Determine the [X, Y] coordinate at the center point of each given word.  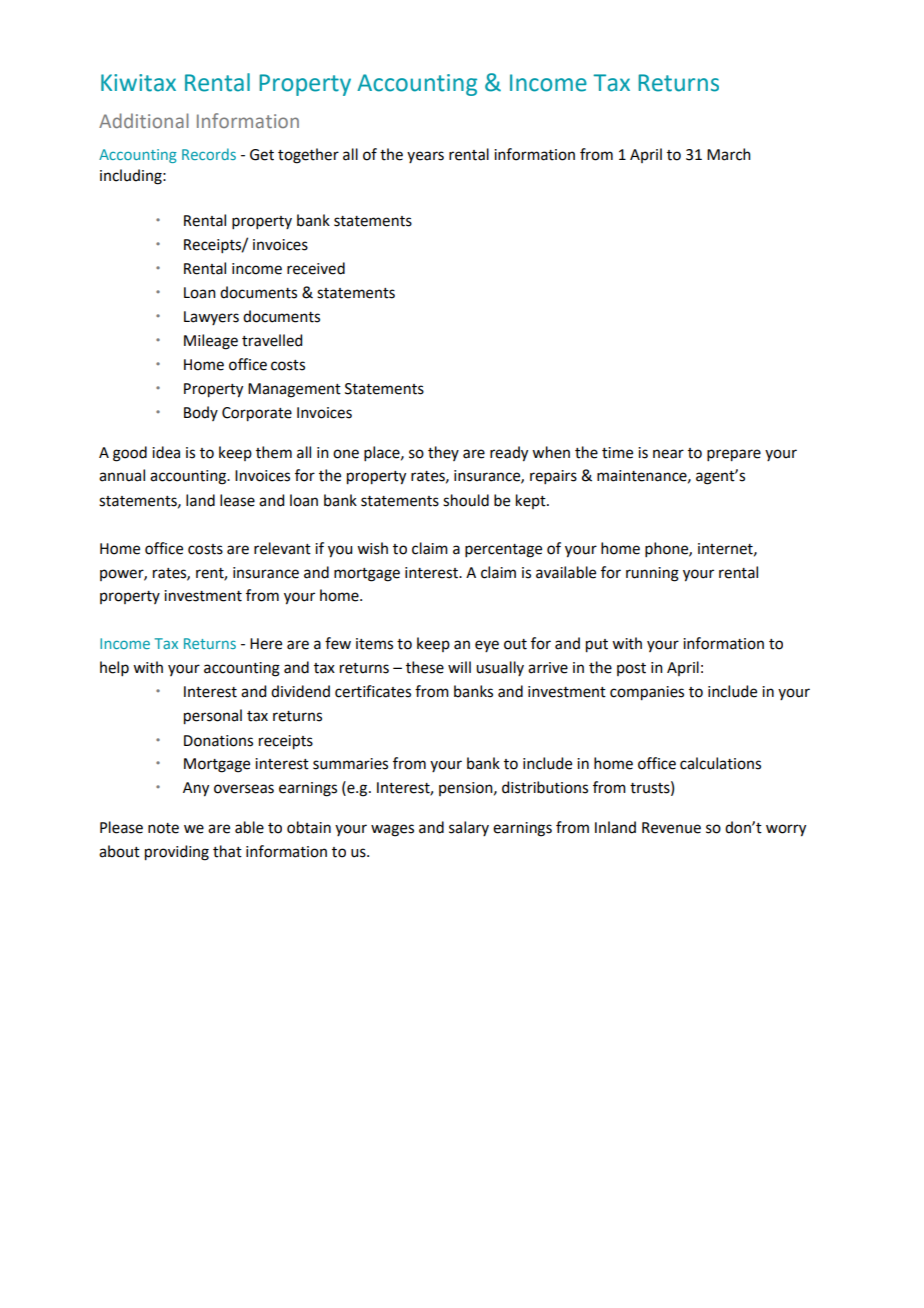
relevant [282, 548]
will [459, 667]
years [425, 157]
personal [213, 717]
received [316, 268]
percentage [503, 551]
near [668, 454]
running [652, 574]
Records [209, 154]
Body [201, 413]
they [443, 453]
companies [647, 693]
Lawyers [211, 318]
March [729, 154]
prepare [734, 455]
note [163, 828]
